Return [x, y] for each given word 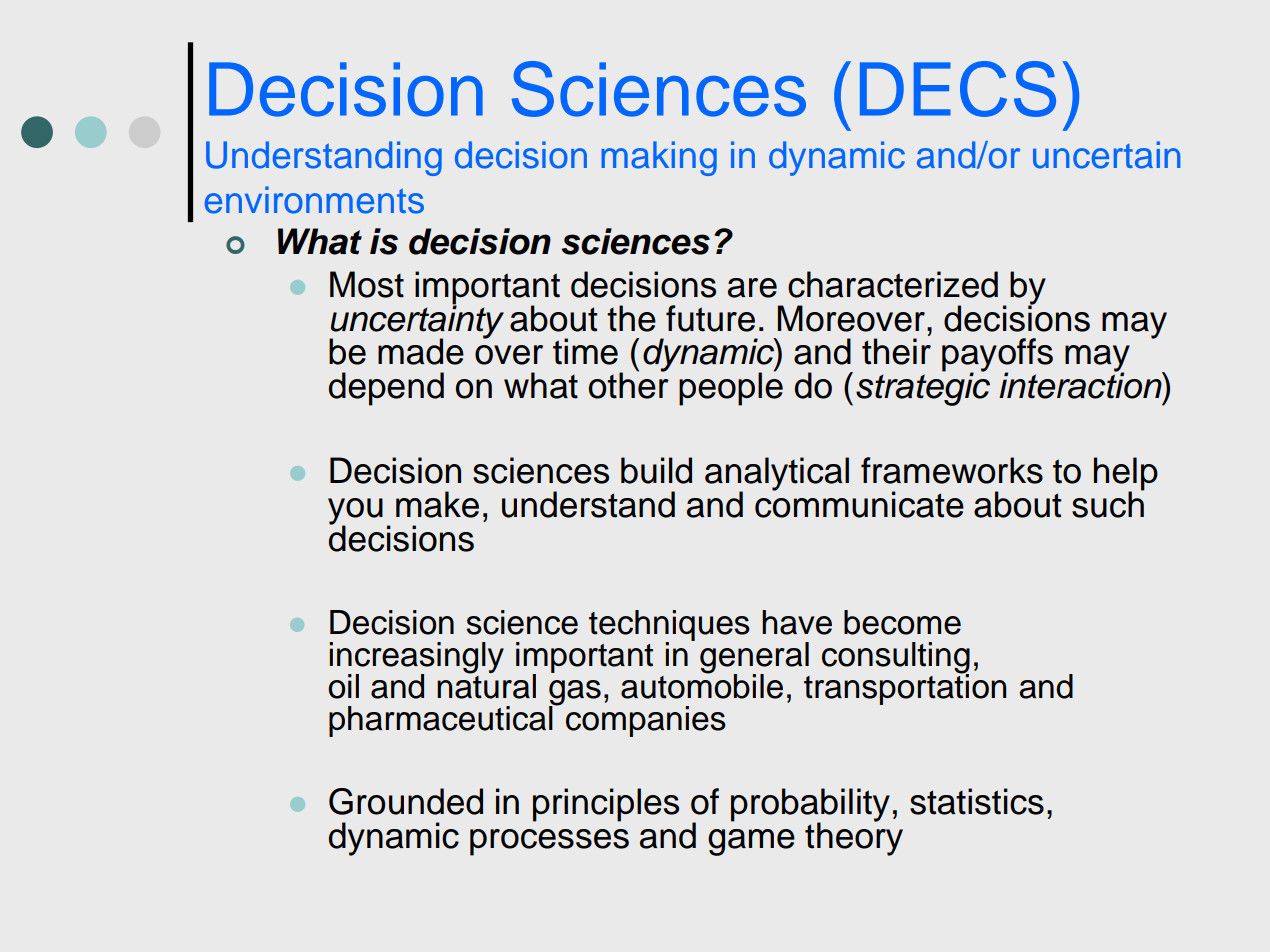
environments [314, 200]
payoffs [997, 356]
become [902, 622]
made [421, 351]
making [659, 158]
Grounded [406, 801]
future [710, 318]
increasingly [416, 659]
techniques [669, 626]
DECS [958, 89]
